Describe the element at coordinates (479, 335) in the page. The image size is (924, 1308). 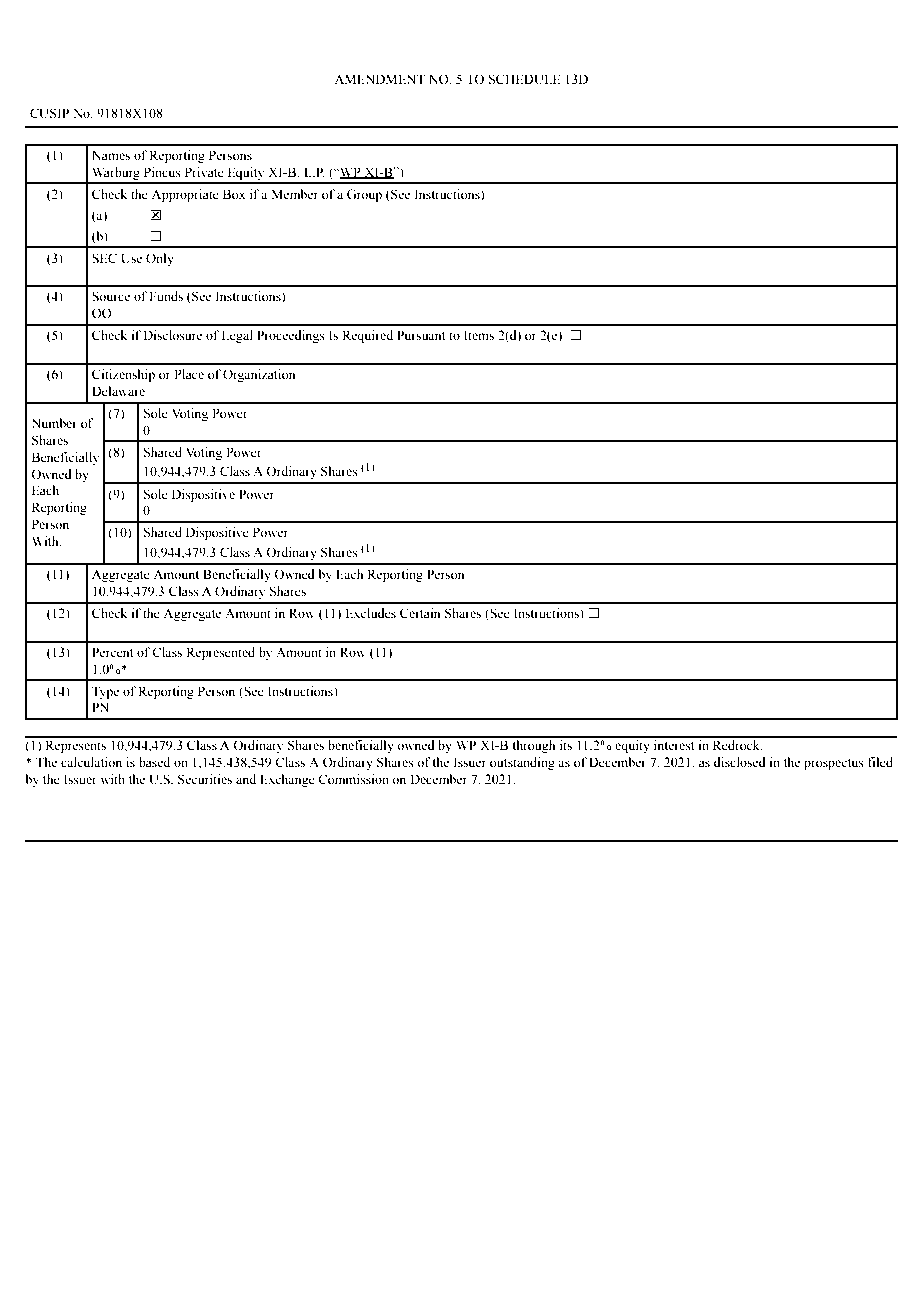
I see `Items` at that location.
